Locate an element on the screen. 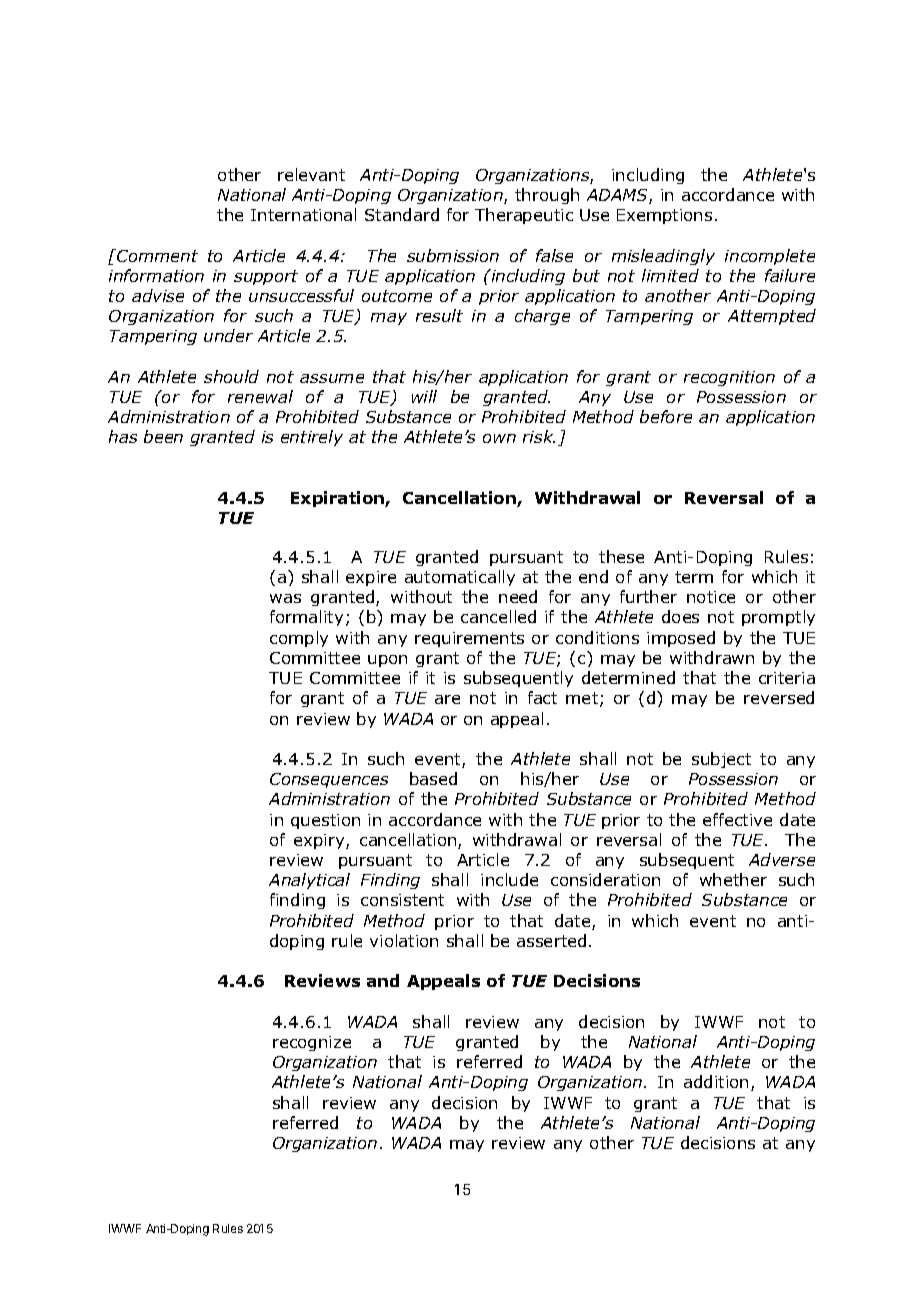  Exemptions is located at coordinates (664, 216).
